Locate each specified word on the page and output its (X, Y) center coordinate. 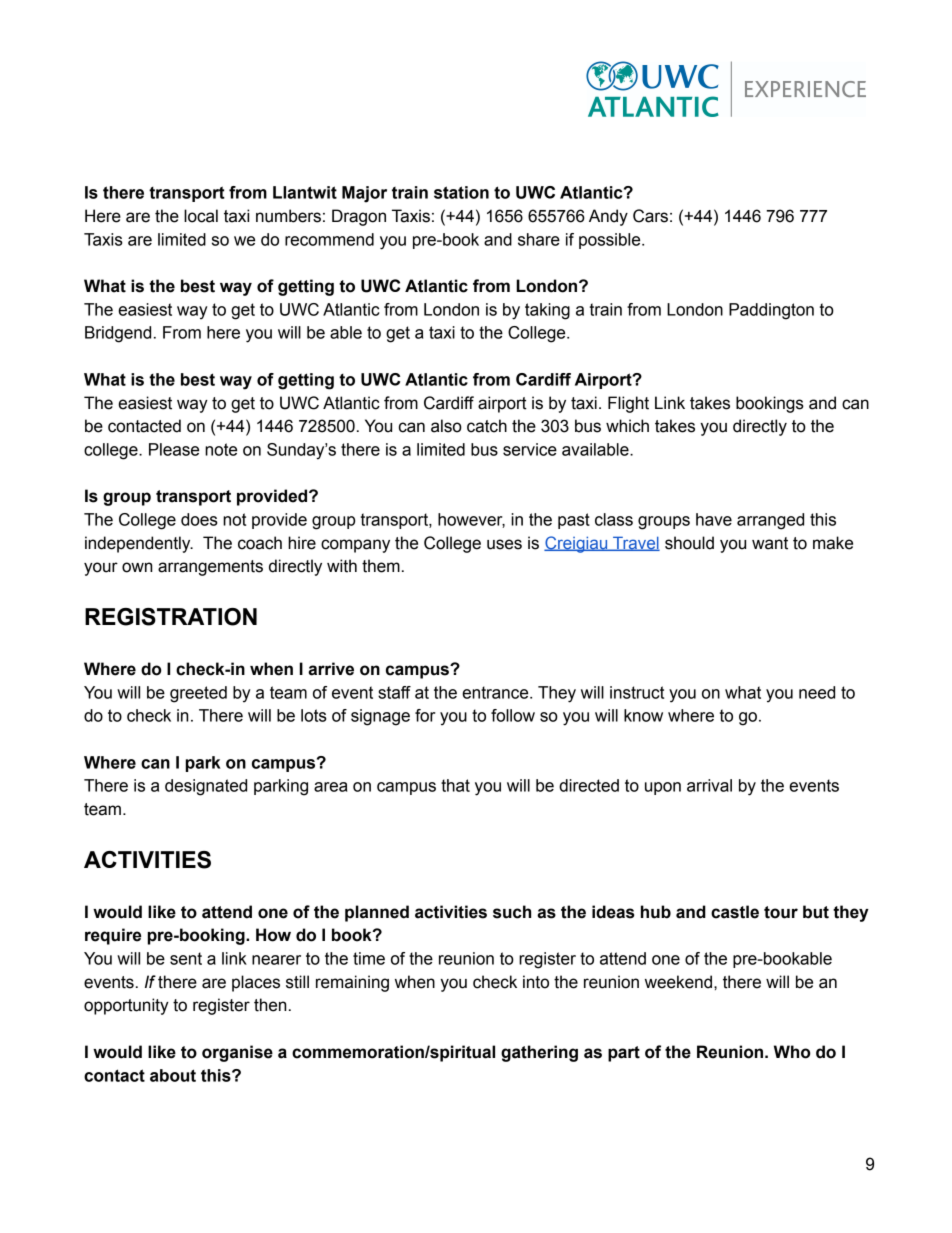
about (173, 1075)
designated (206, 787)
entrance (496, 692)
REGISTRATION (171, 617)
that (455, 785)
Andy (608, 217)
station (461, 192)
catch (487, 426)
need (817, 692)
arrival (709, 785)
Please (174, 449)
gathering (539, 1053)
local (201, 216)
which (627, 426)
